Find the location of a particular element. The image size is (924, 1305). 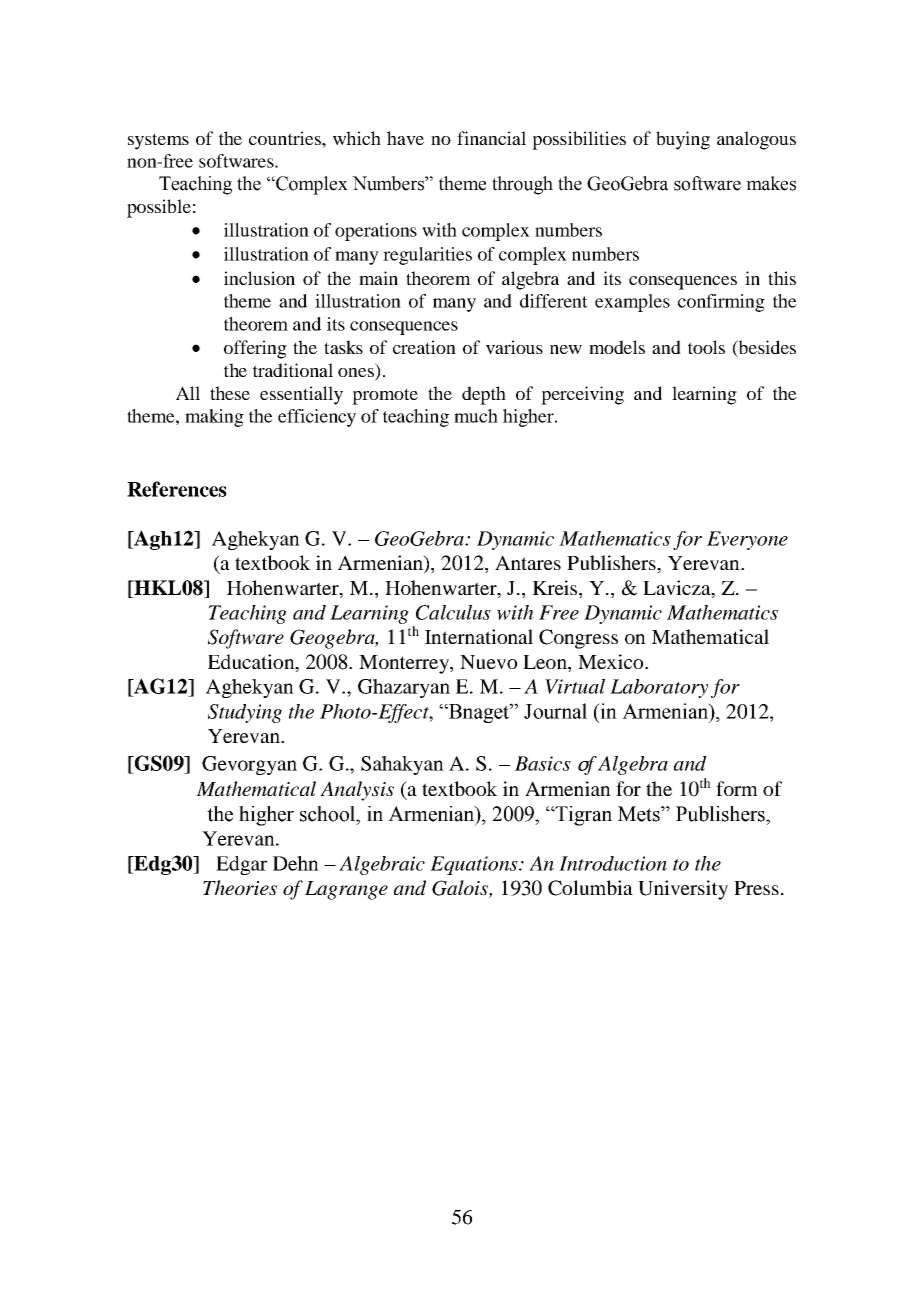

making is located at coordinates (214, 418).
